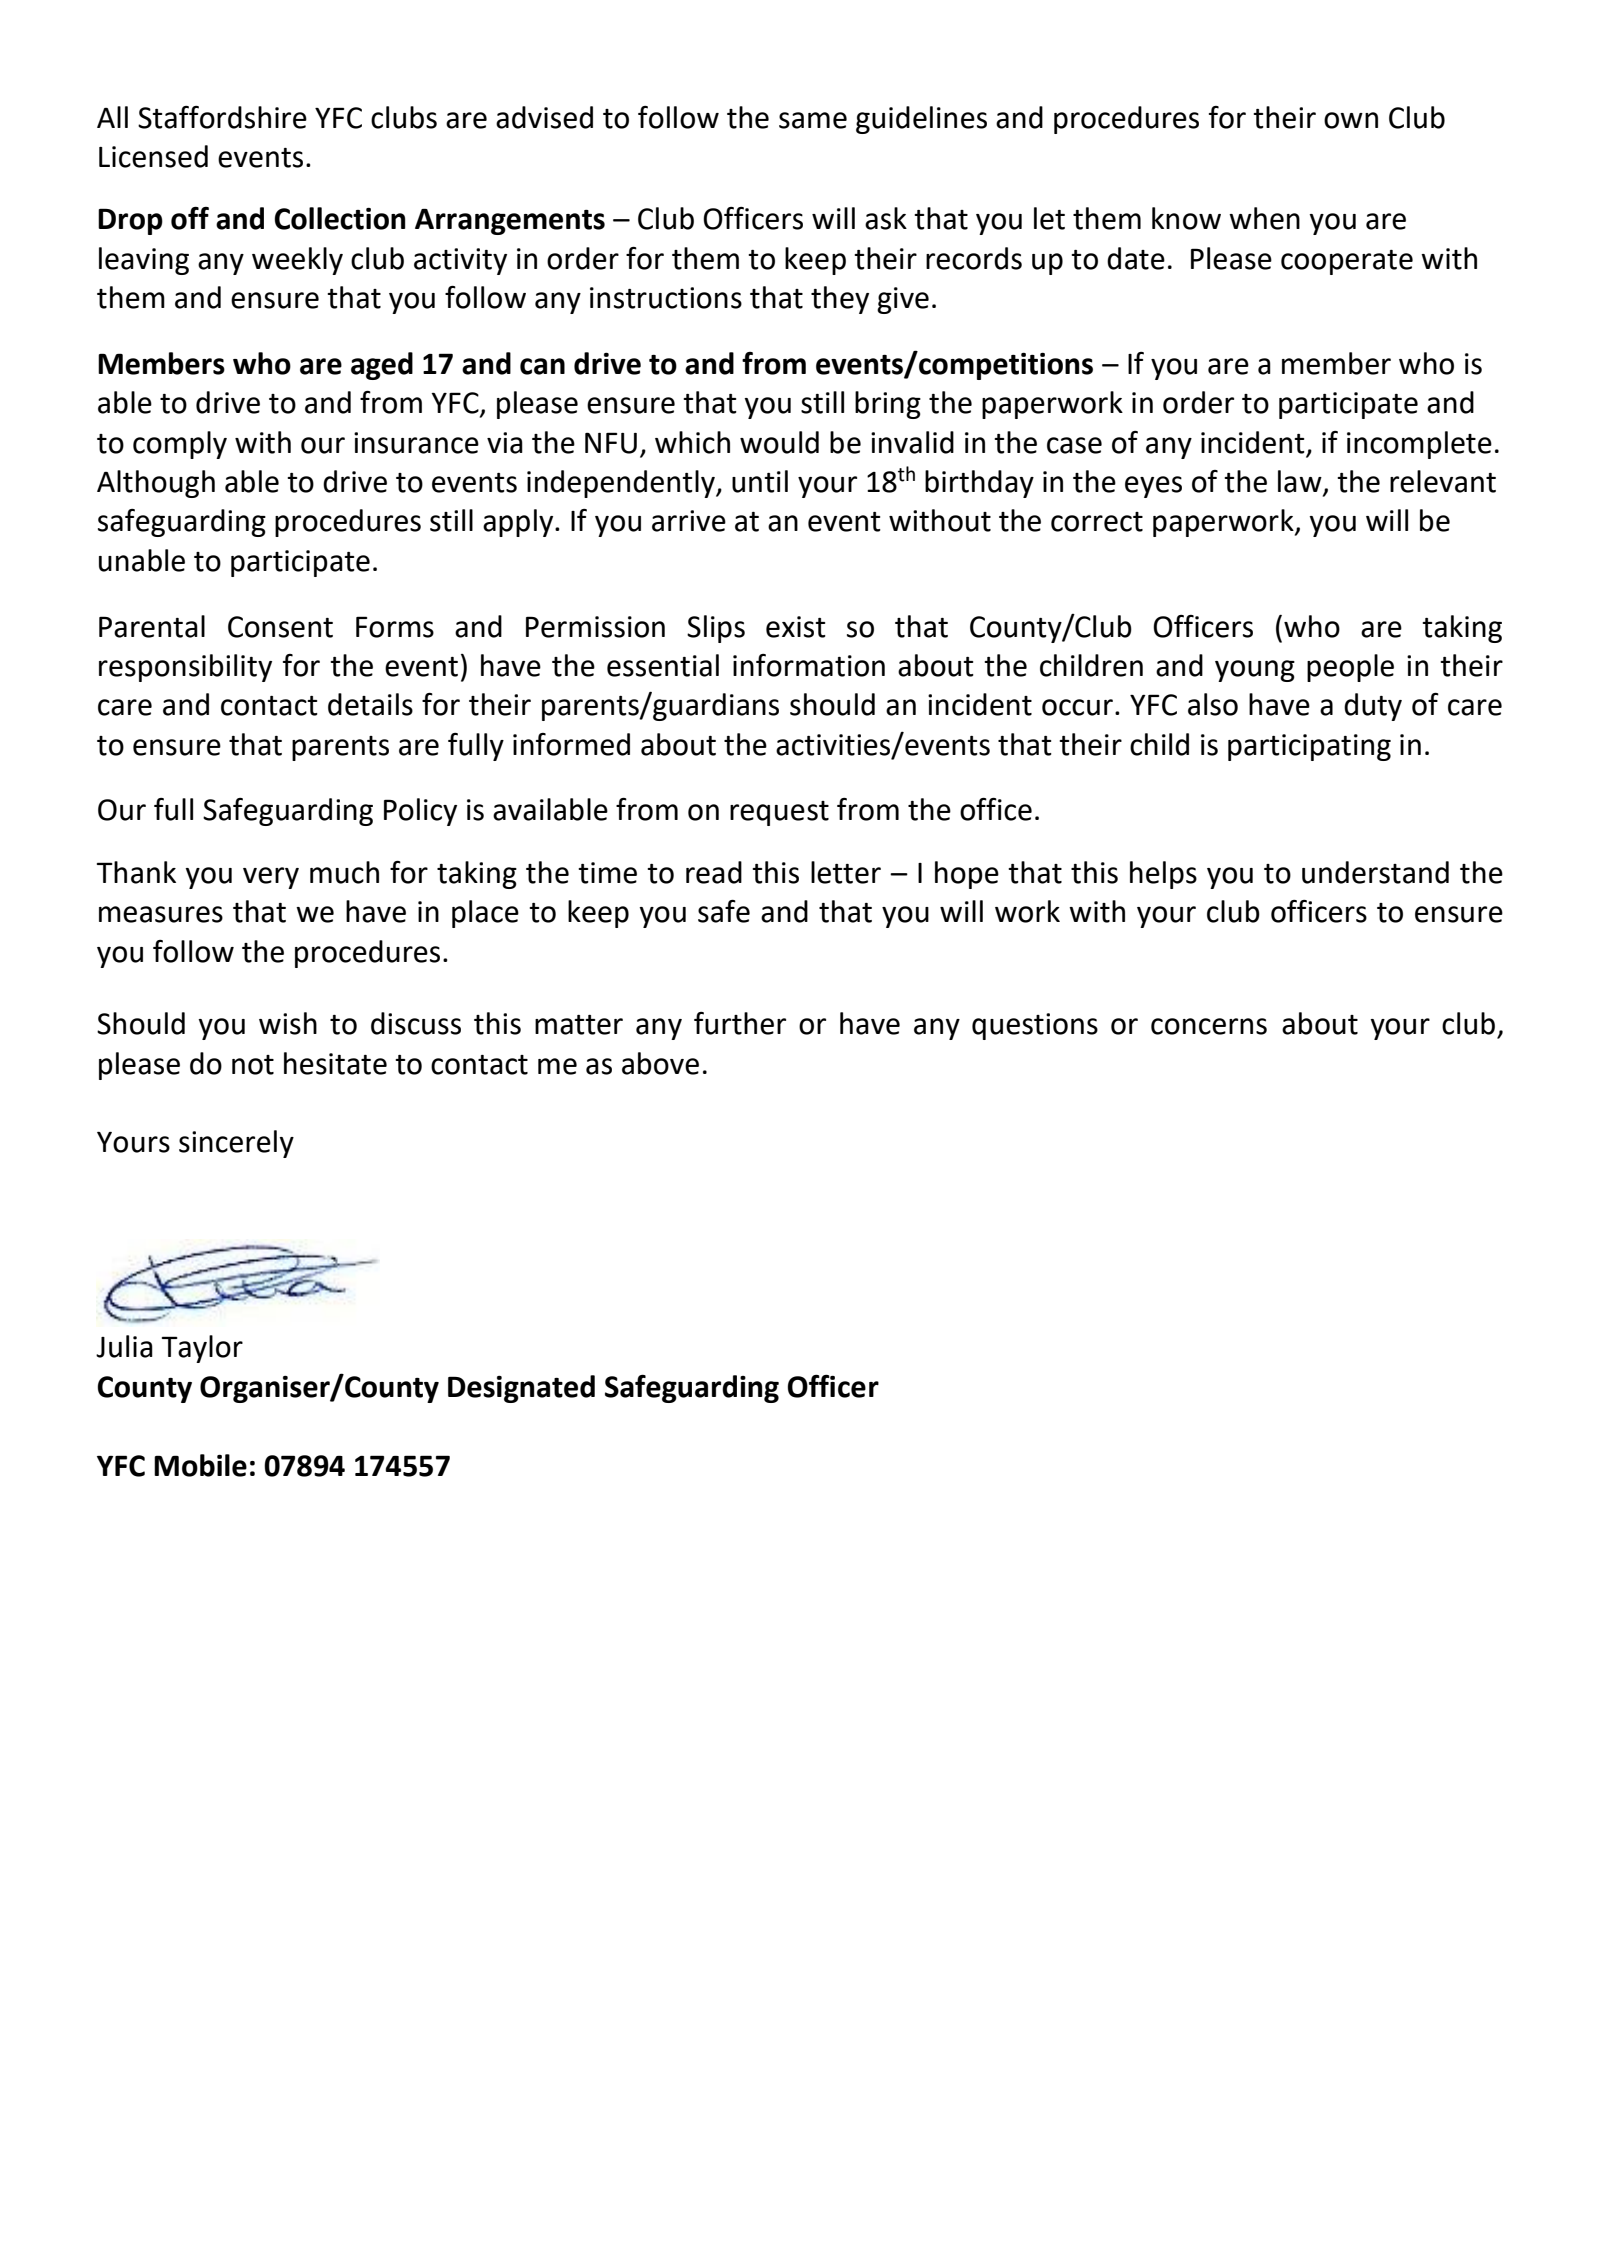 The height and width of the image is (2265, 1601). What do you see at coordinates (1351, 120) in the image?
I see `own` at bounding box center [1351, 120].
